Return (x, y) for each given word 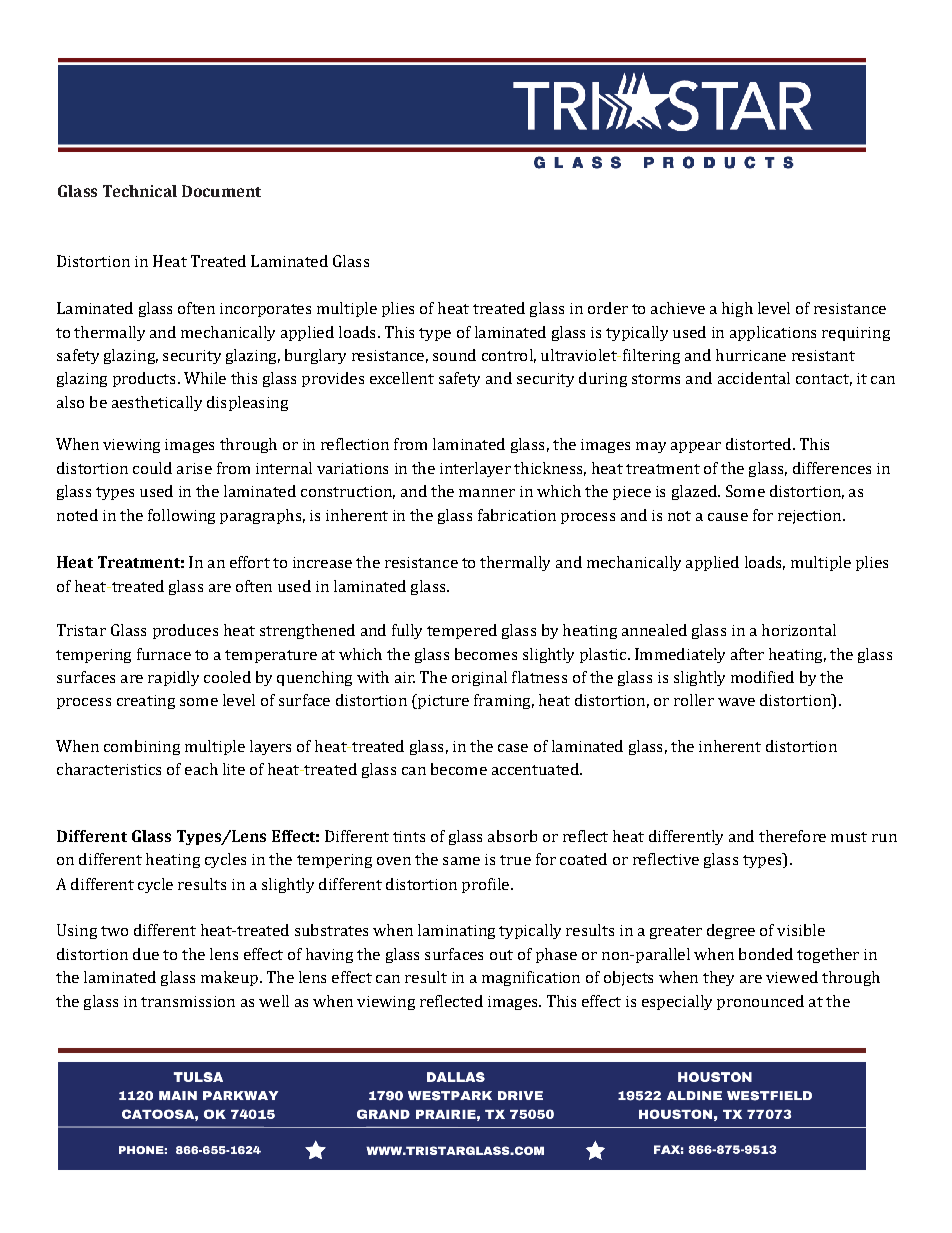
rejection (809, 517)
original (479, 678)
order (608, 308)
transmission (188, 1001)
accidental (754, 378)
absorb (512, 836)
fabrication (517, 515)
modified (762, 677)
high (737, 309)
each (201, 769)
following (181, 516)
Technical (140, 191)
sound (454, 355)
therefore (792, 836)
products (144, 379)
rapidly (173, 678)
